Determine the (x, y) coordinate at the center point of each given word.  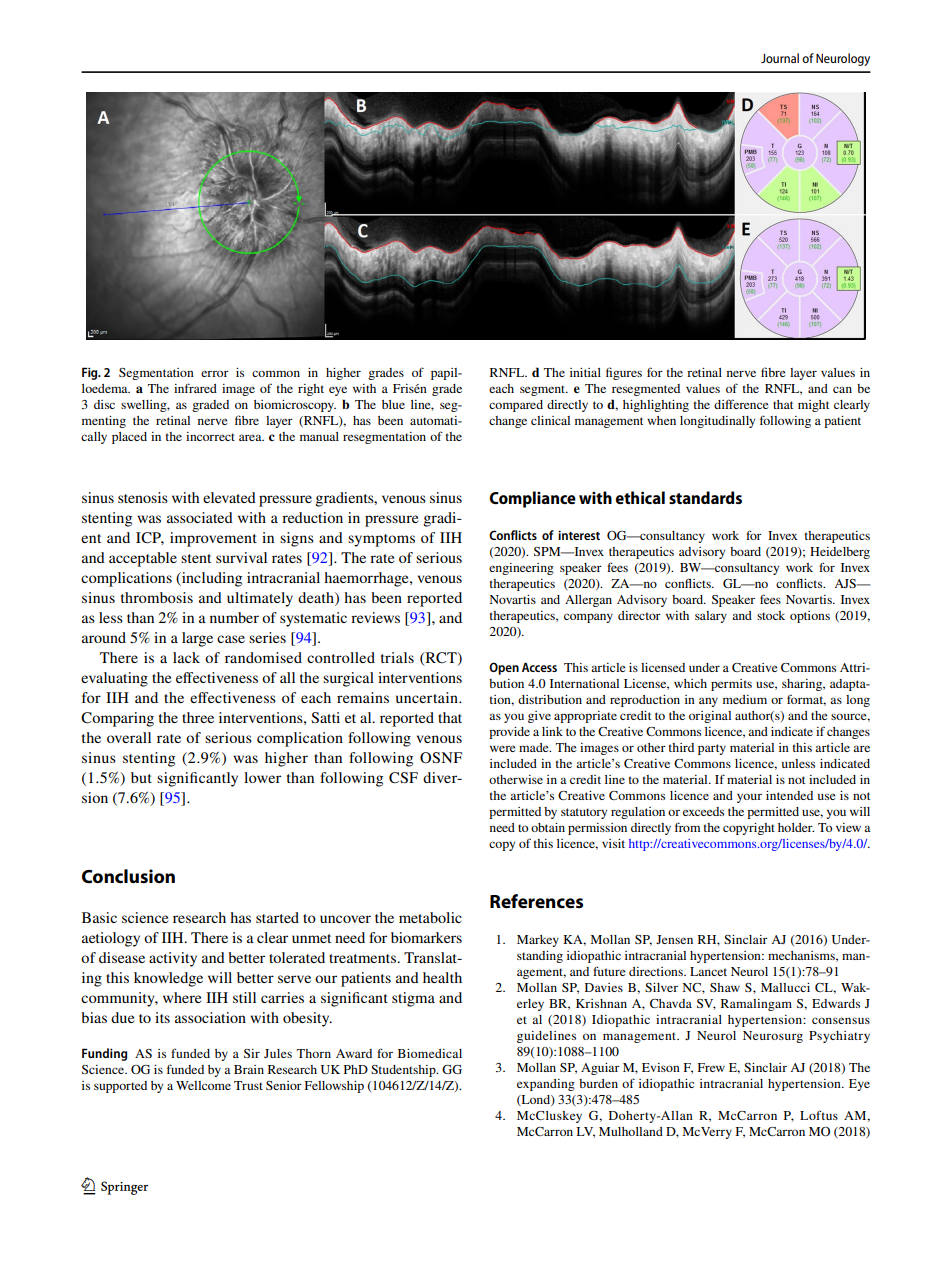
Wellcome (203, 1085)
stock (771, 615)
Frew (711, 1067)
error (215, 373)
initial (585, 372)
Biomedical (430, 1053)
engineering (521, 569)
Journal (780, 58)
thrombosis (157, 597)
